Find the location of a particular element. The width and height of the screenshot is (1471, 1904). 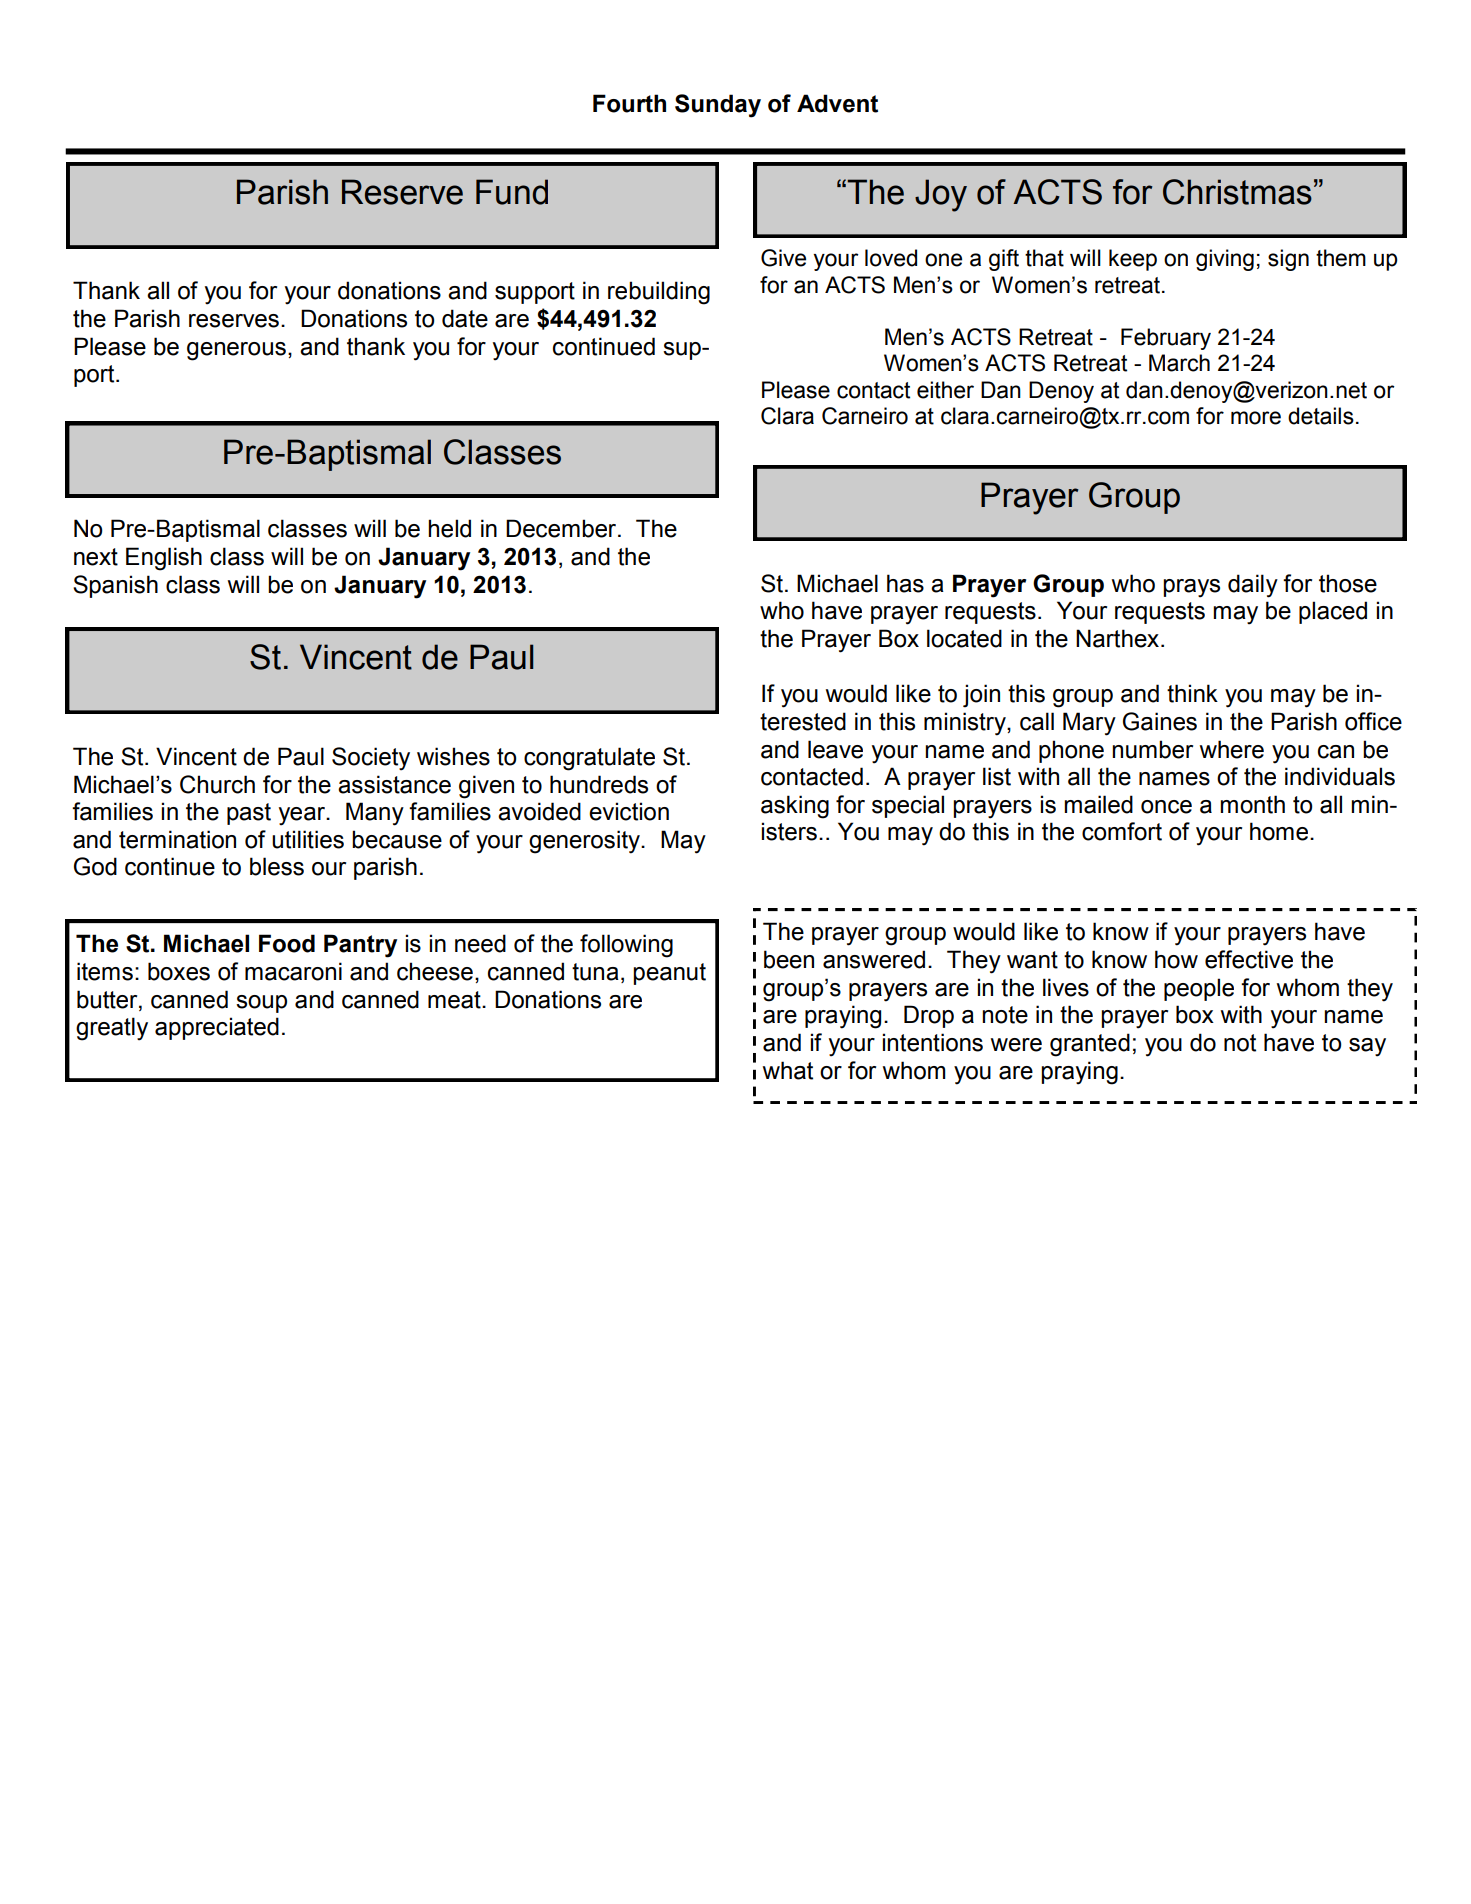

where is located at coordinates (1232, 749).
